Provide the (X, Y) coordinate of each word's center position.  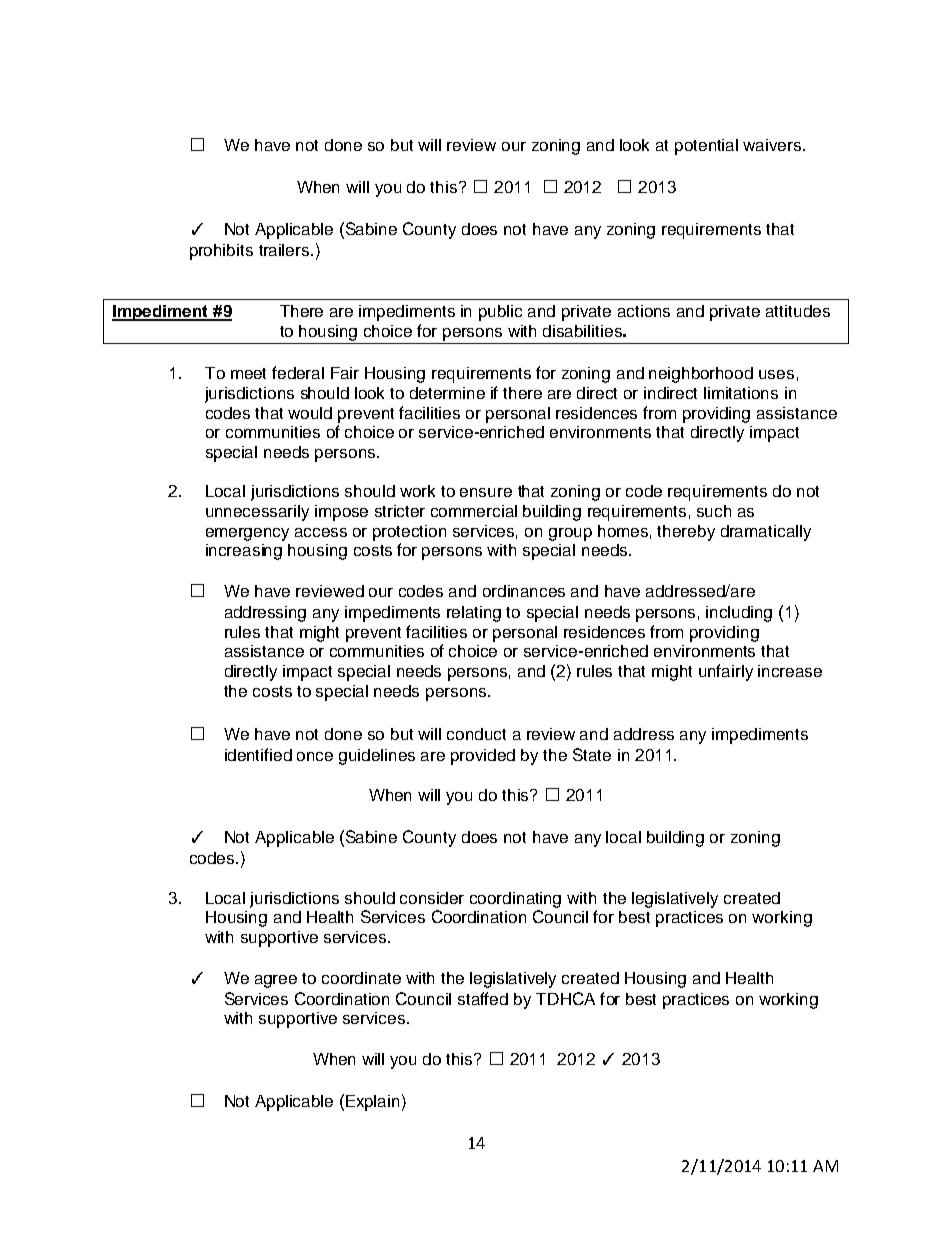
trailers (285, 250)
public (500, 313)
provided (483, 757)
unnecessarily (257, 513)
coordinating (515, 900)
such (714, 511)
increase (790, 671)
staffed (483, 998)
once (315, 756)
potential (706, 147)
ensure (486, 492)
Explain (372, 1103)
